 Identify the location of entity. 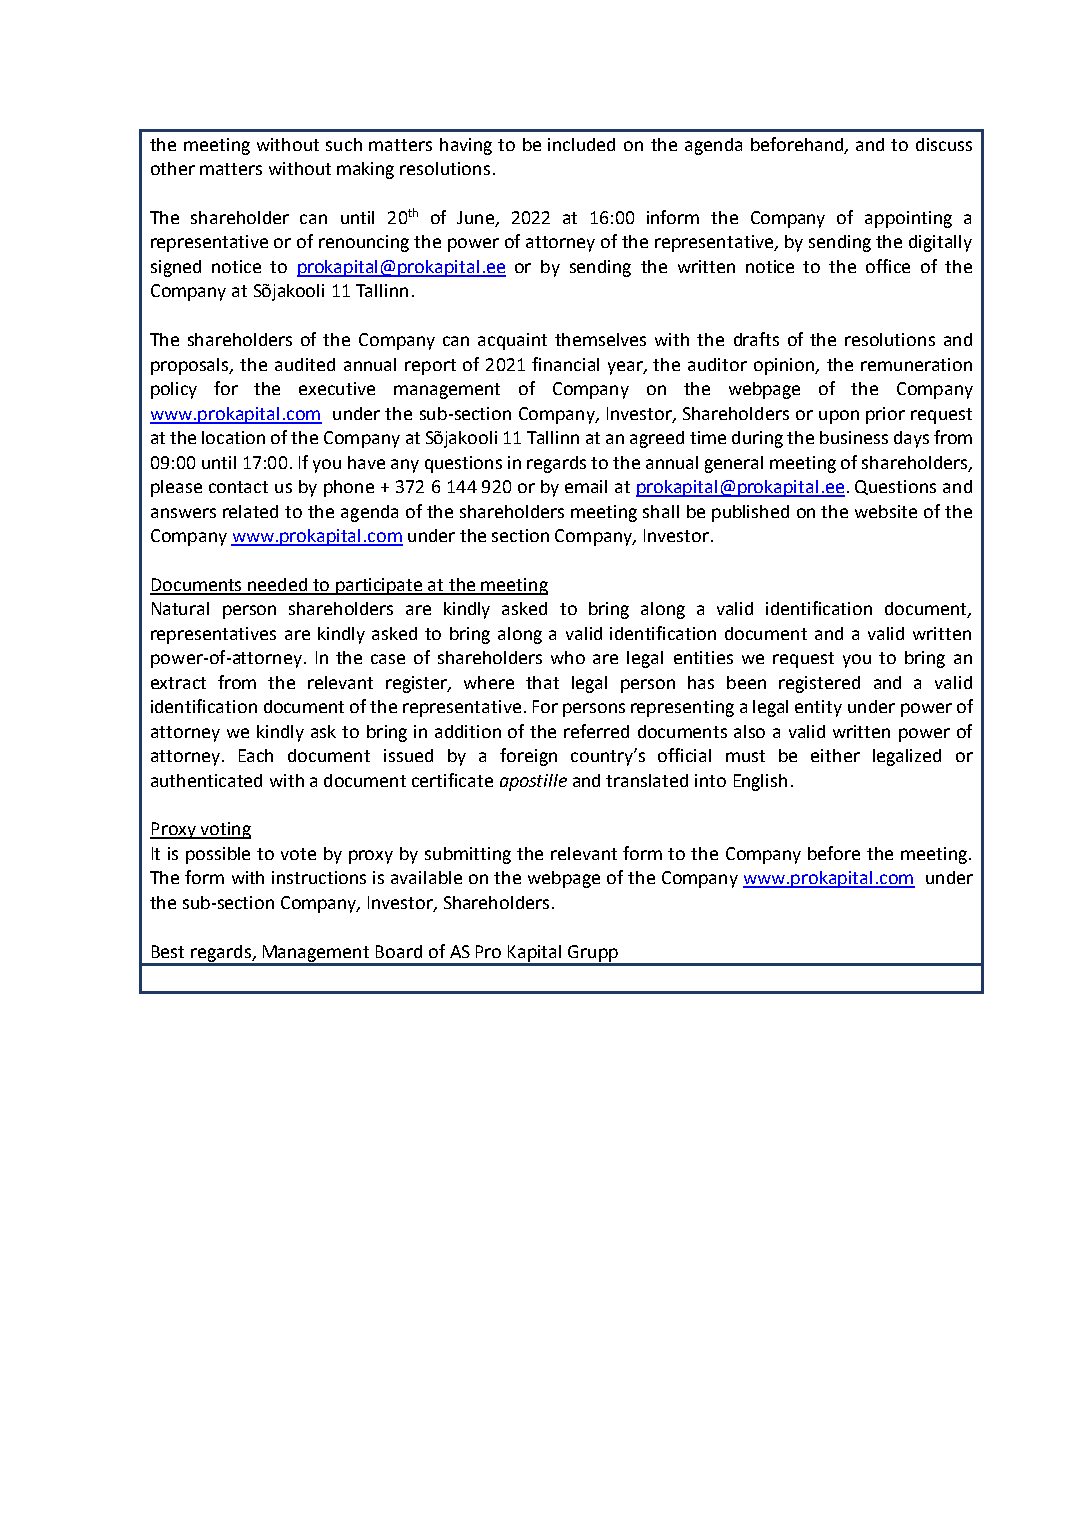
(818, 708).
